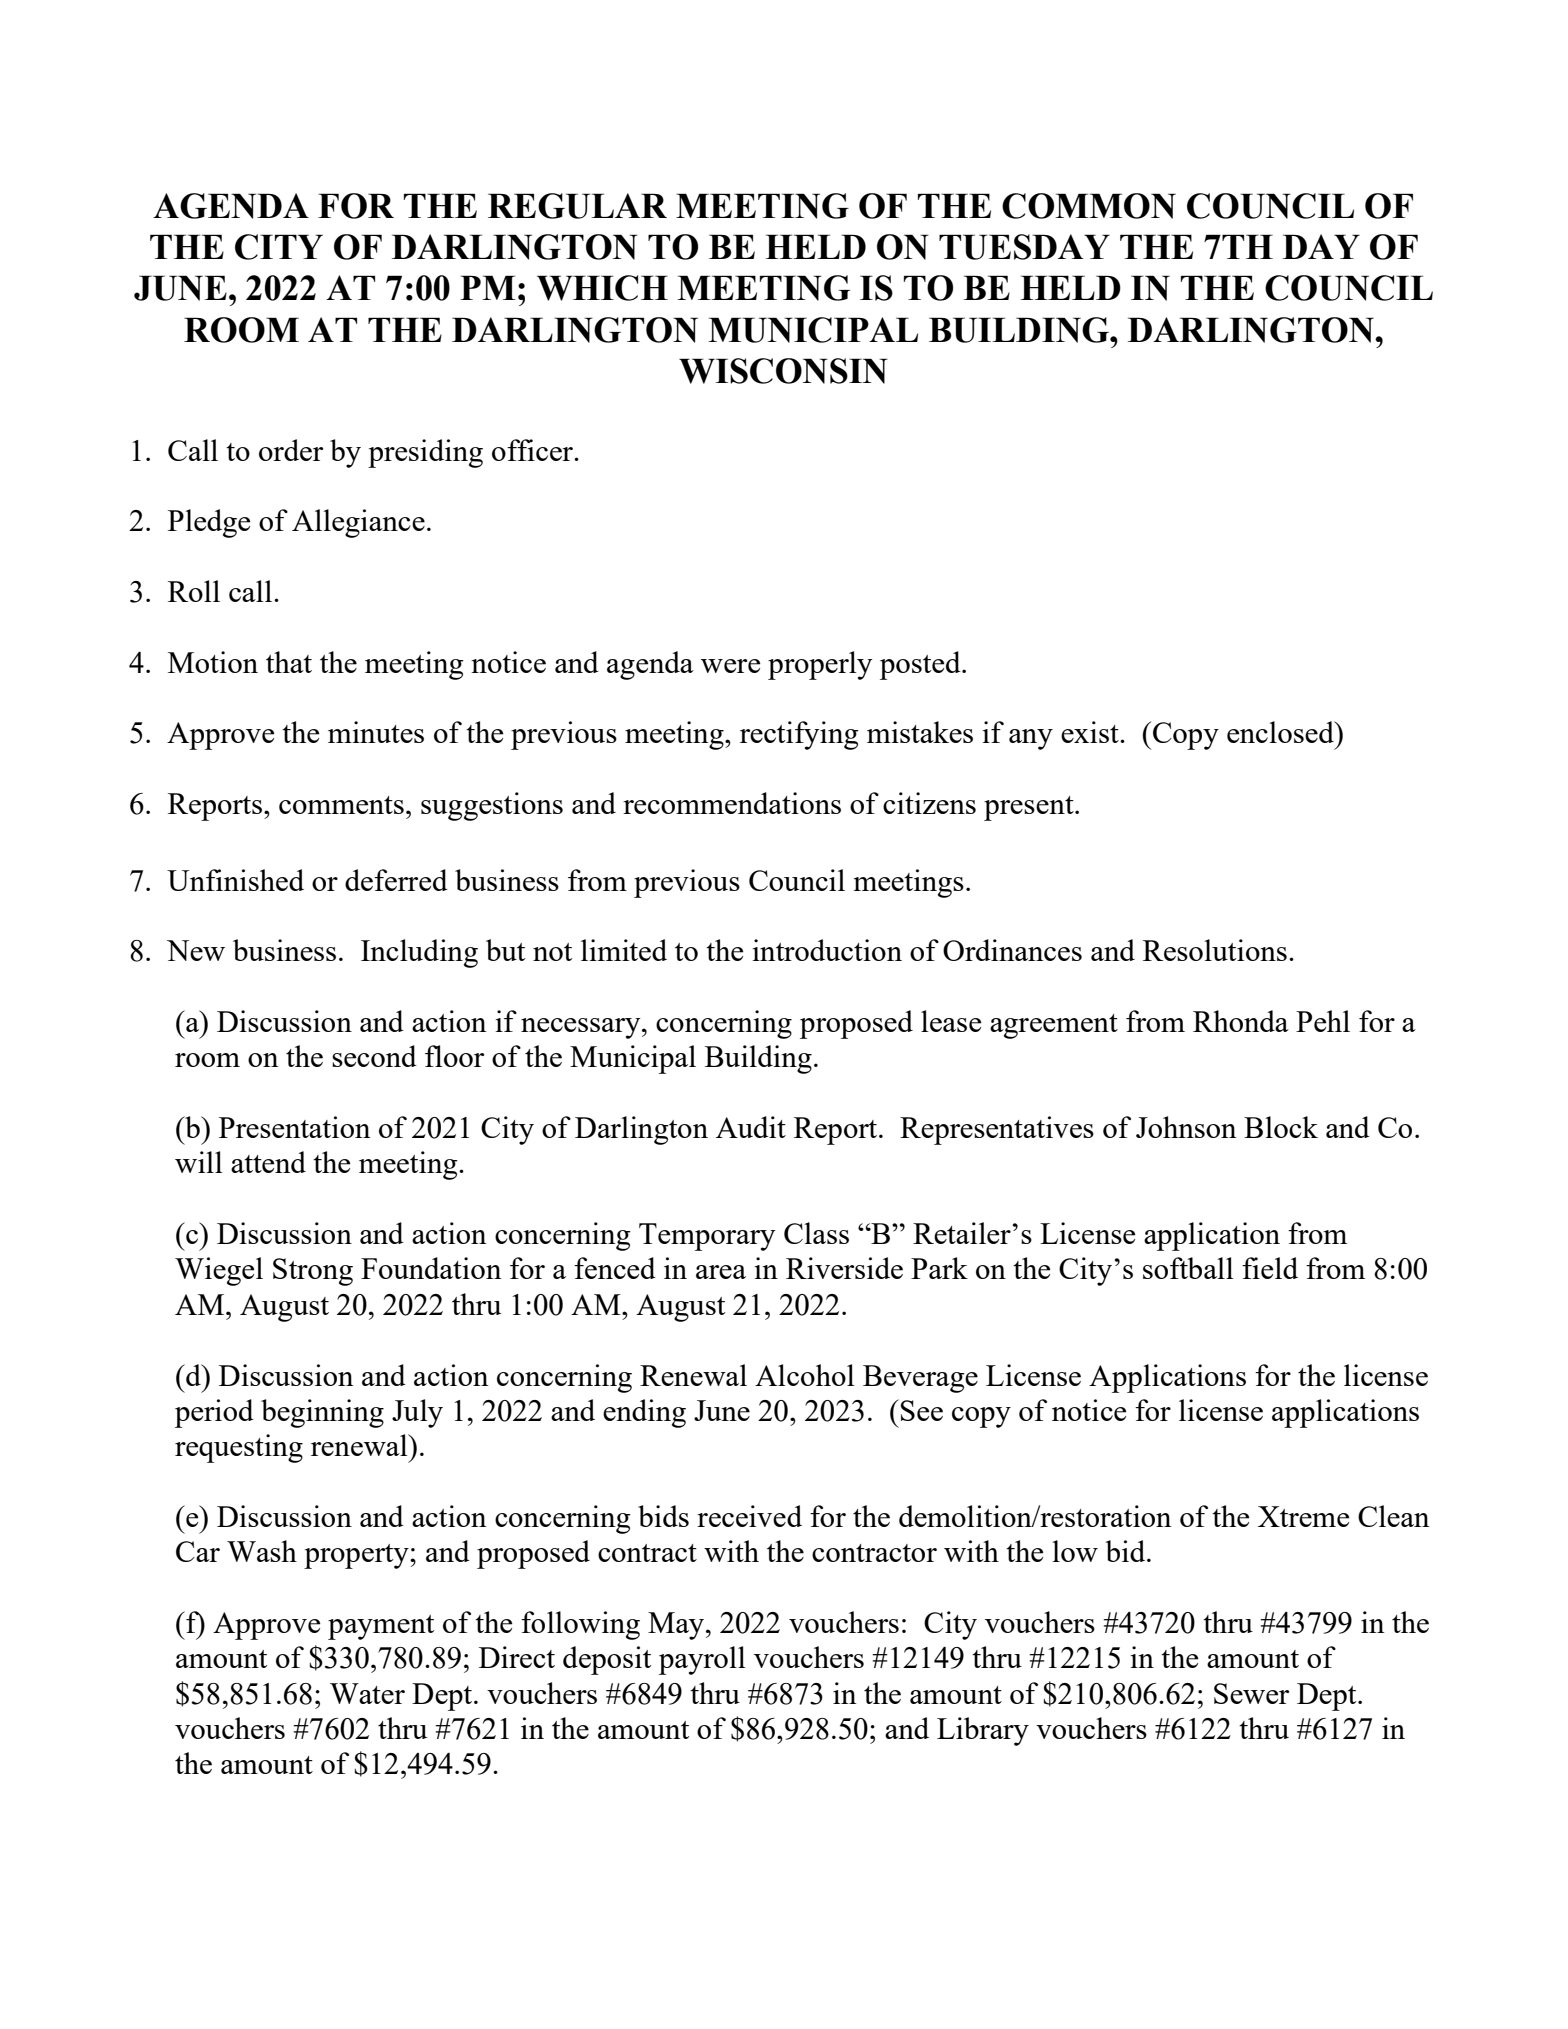  What do you see at coordinates (677, 1626) in the screenshot?
I see `May` at bounding box center [677, 1626].
